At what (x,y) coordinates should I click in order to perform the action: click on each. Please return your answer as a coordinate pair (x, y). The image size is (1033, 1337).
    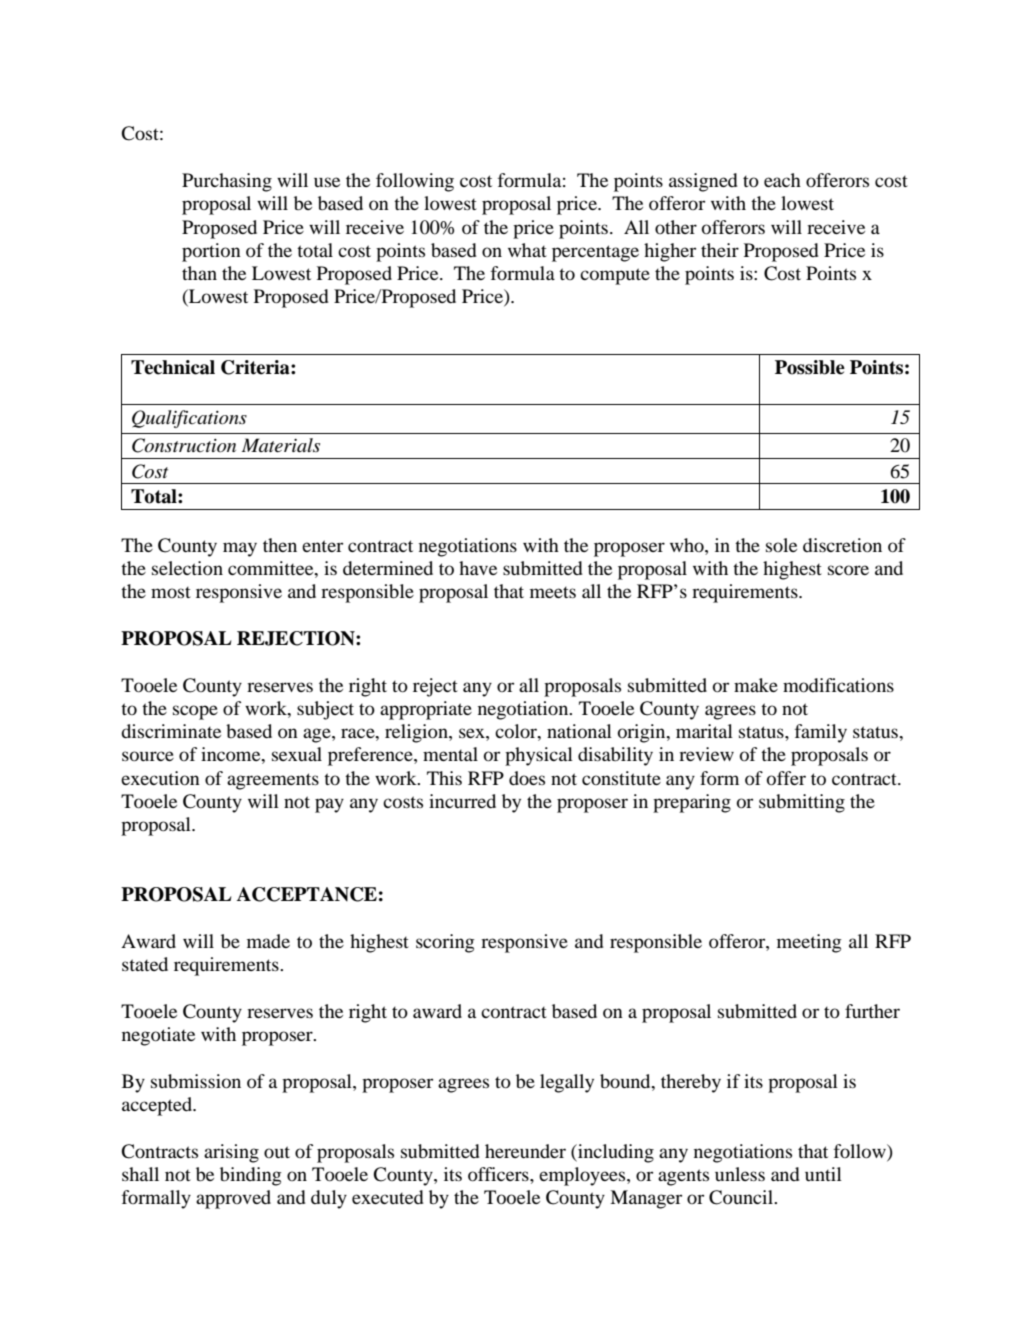
    Looking at the image, I should click on (782, 180).
